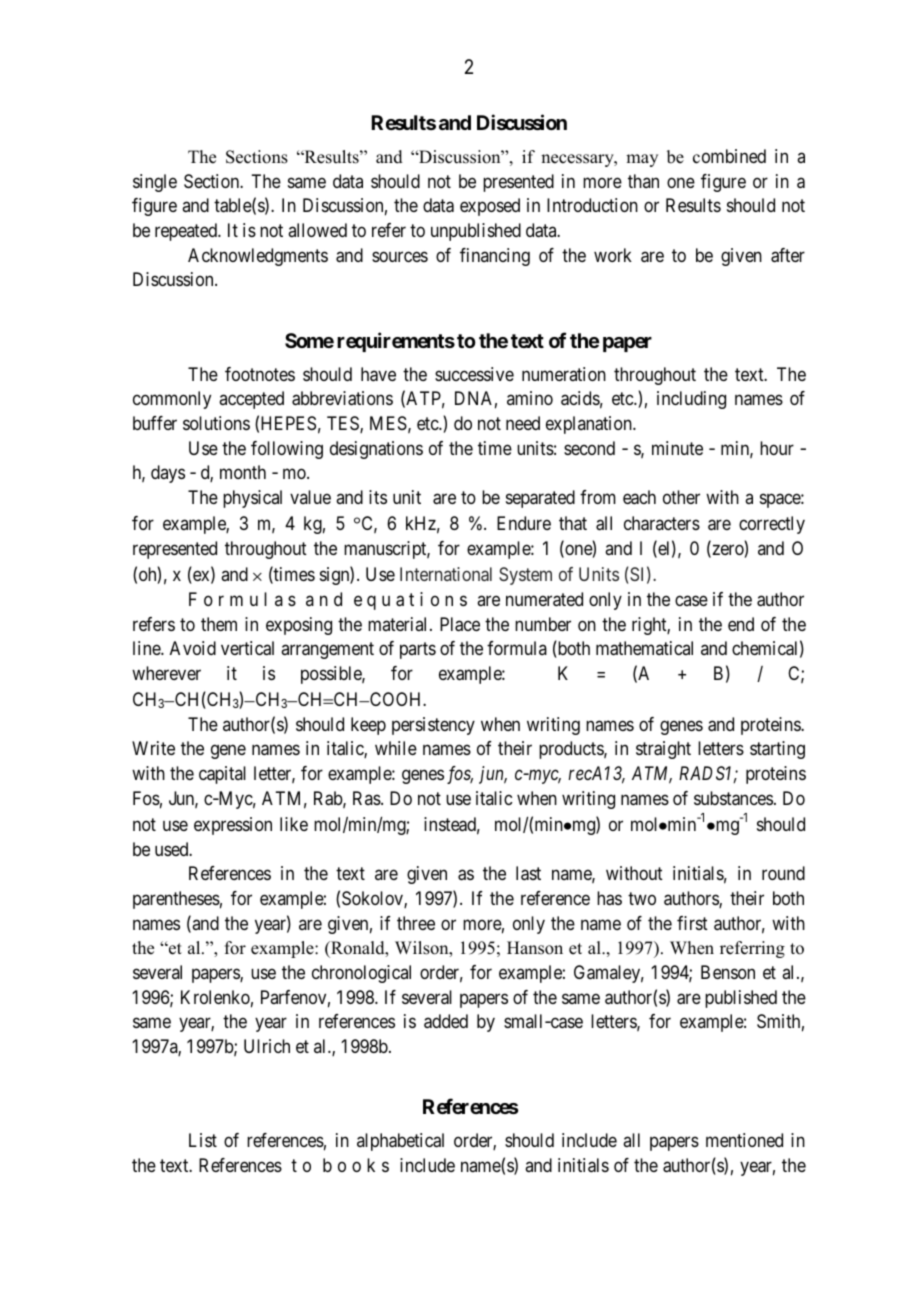 This screenshot has height=1308, width=924. Describe the element at coordinates (367, 798) in the screenshot. I see `Ras` at that location.
